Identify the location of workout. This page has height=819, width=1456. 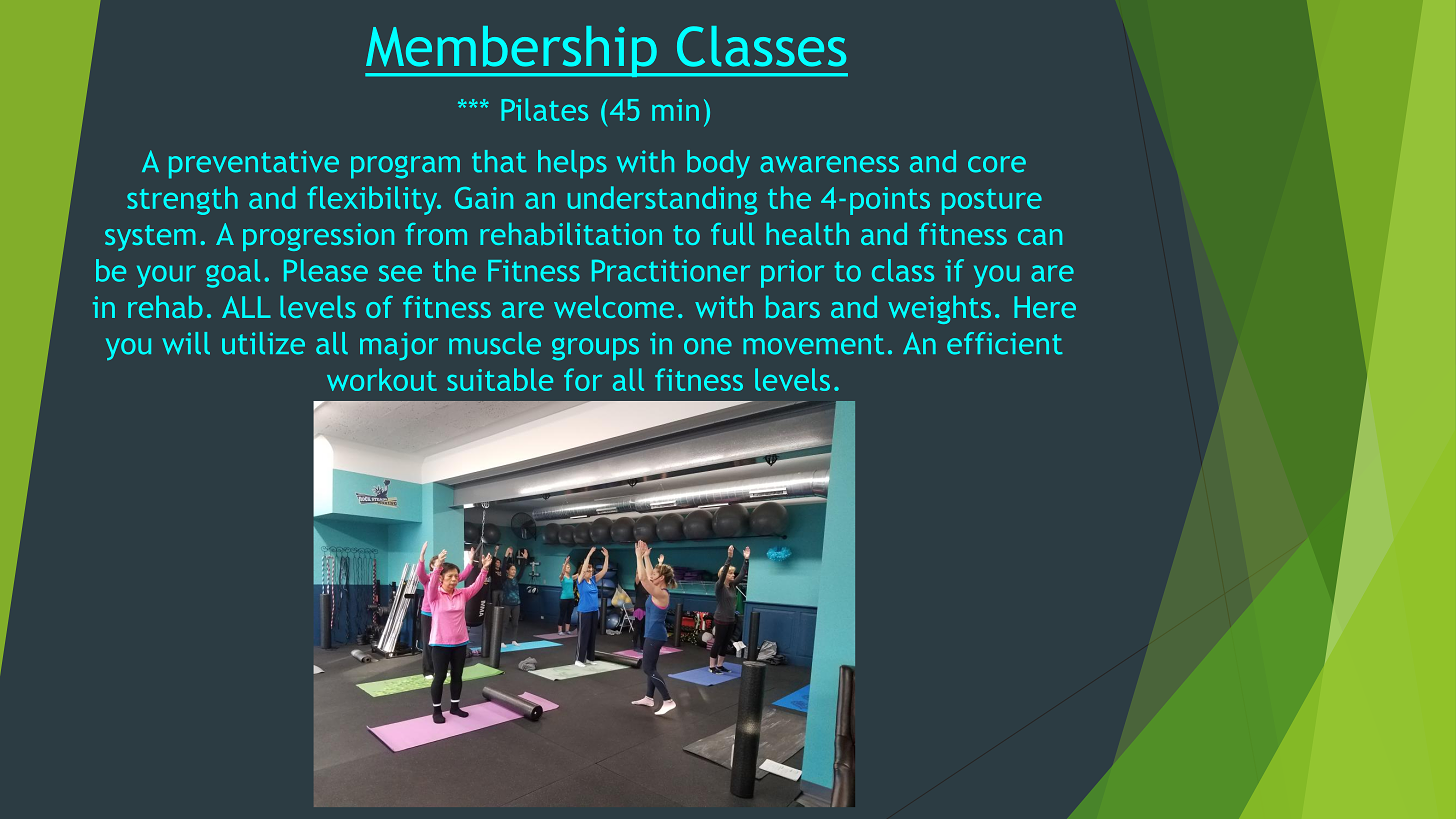
(382, 379).
